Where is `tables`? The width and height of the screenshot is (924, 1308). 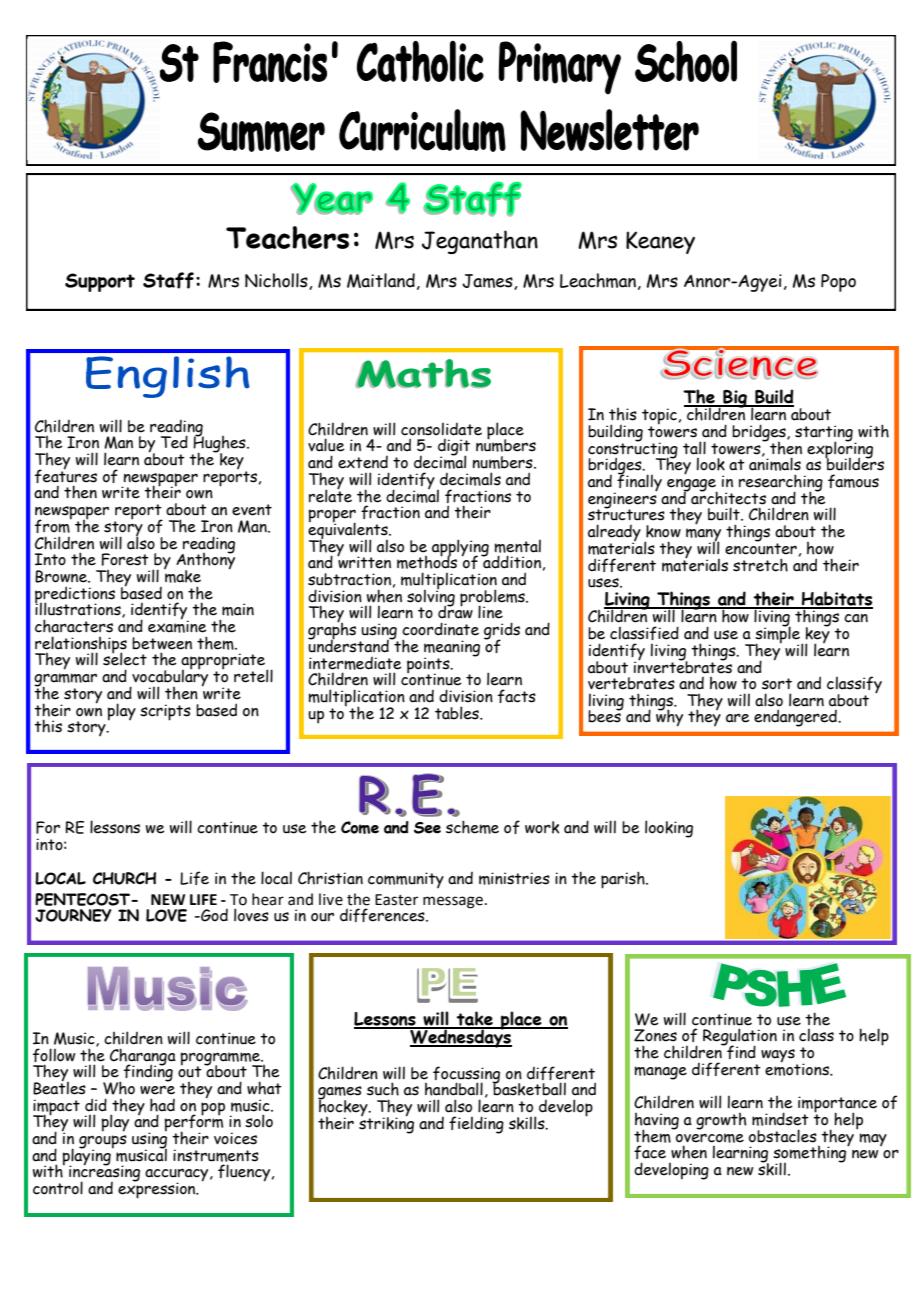 tables is located at coordinates (458, 713).
